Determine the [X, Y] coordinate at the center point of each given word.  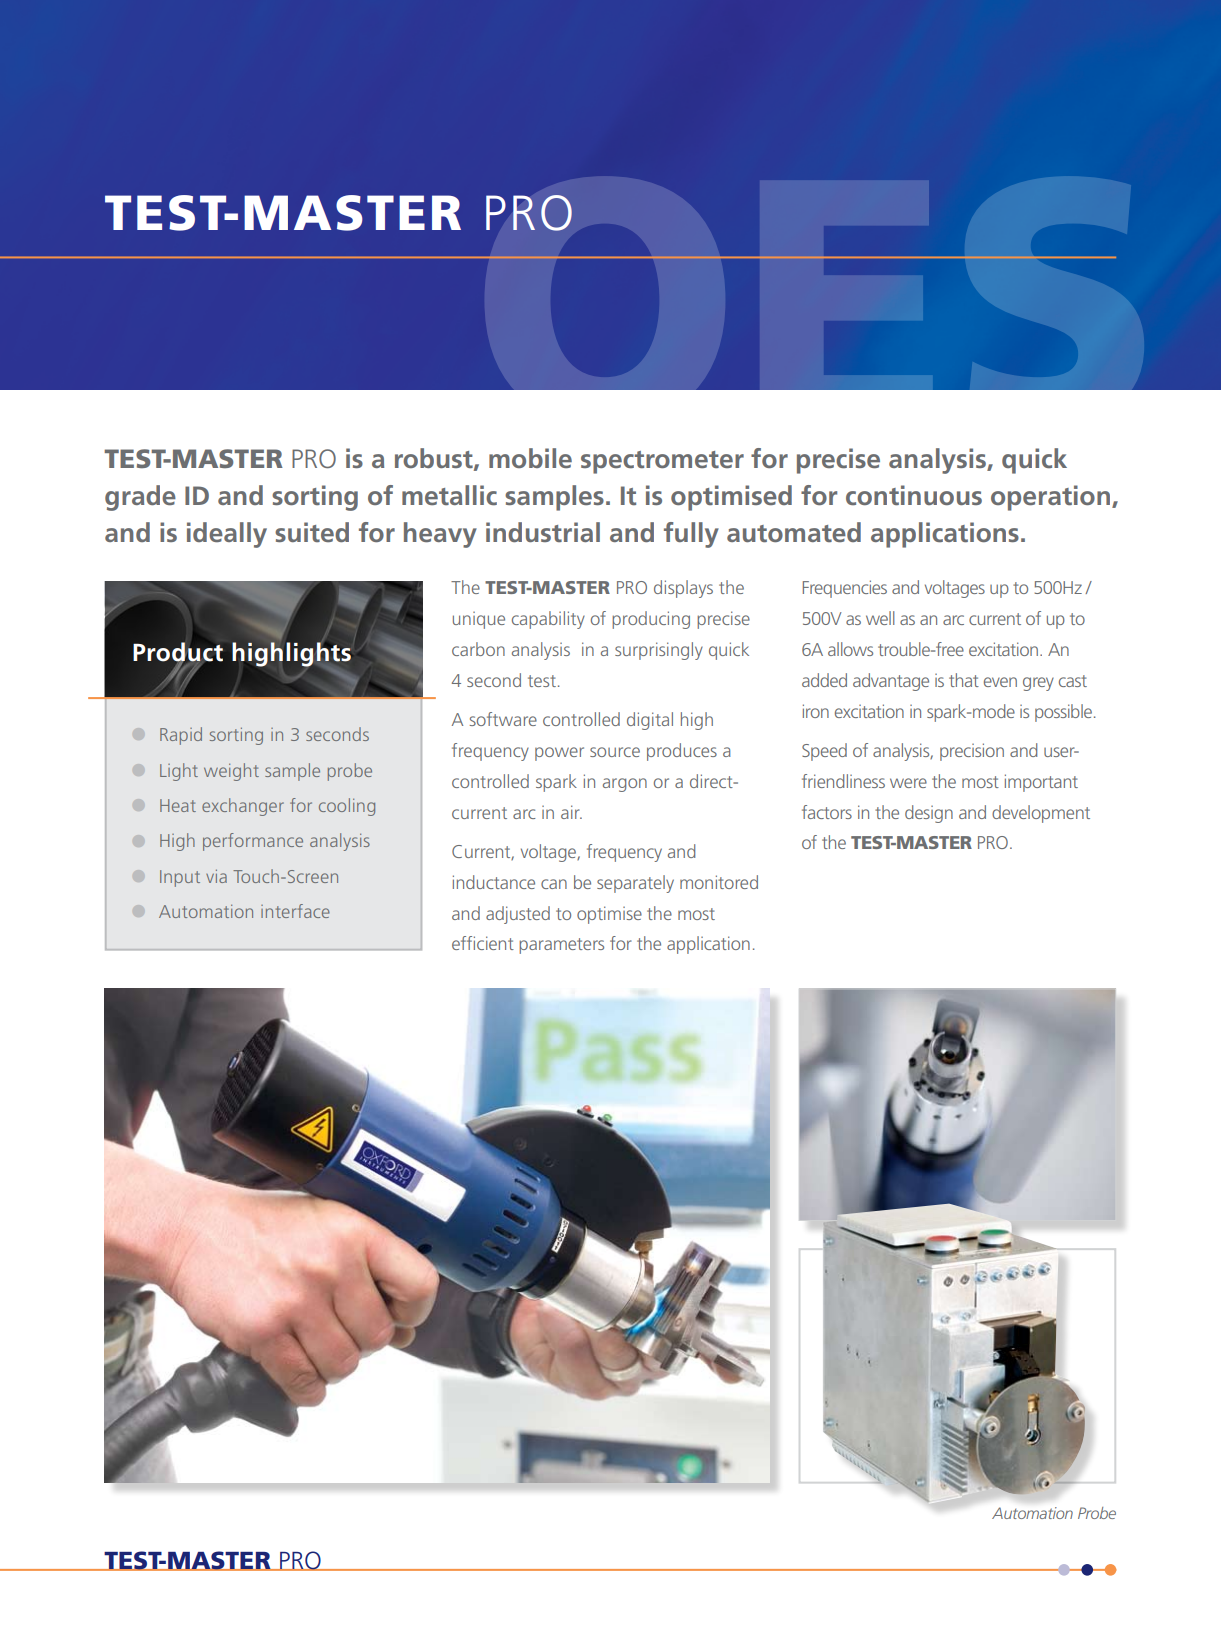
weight [231, 772]
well [880, 618]
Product [178, 652]
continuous [914, 495]
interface [295, 911]
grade [140, 498]
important [1041, 783]
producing [651, 620]
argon [625, 785]
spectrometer [662, 462]
